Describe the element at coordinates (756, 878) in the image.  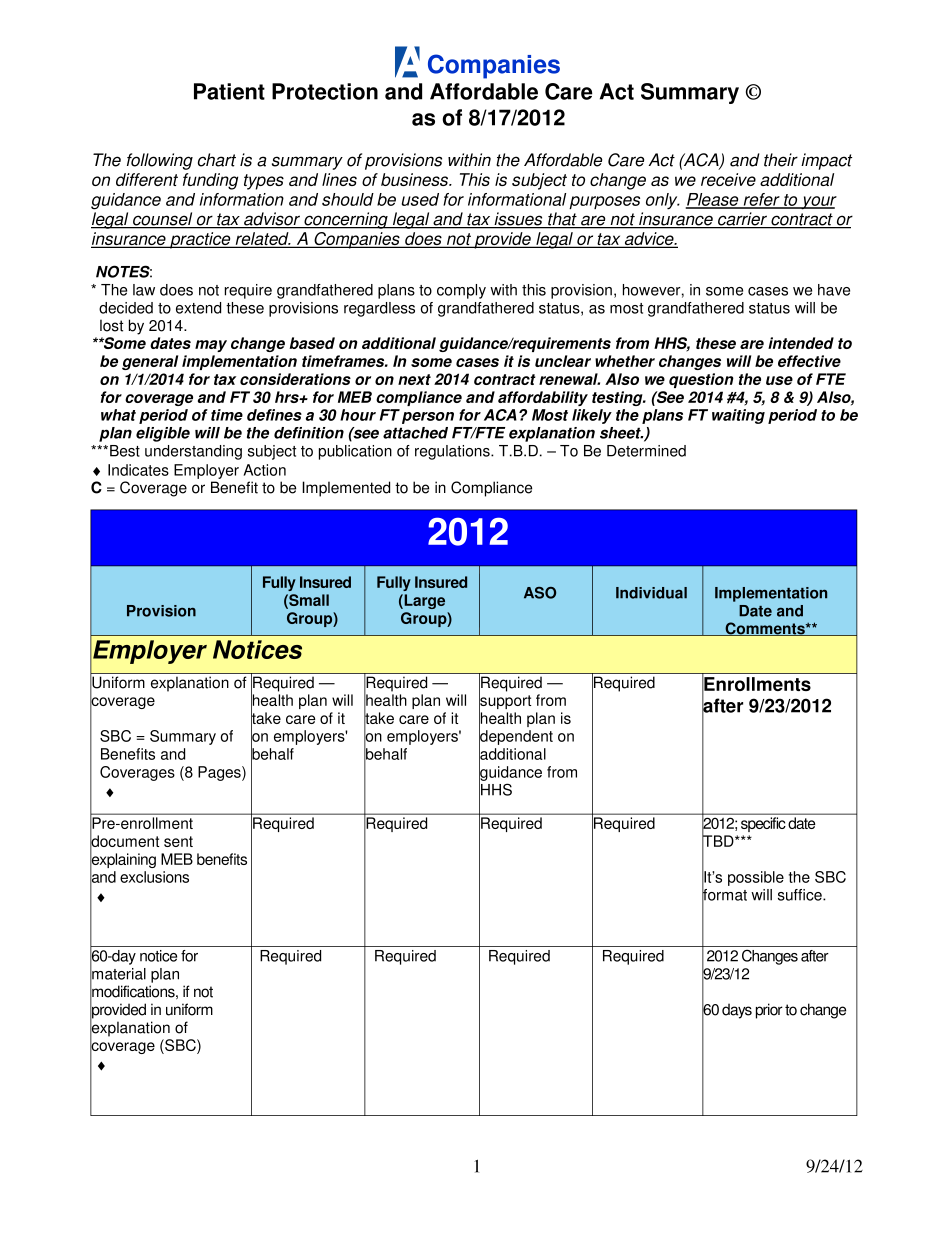
I see `possible` at that location.
